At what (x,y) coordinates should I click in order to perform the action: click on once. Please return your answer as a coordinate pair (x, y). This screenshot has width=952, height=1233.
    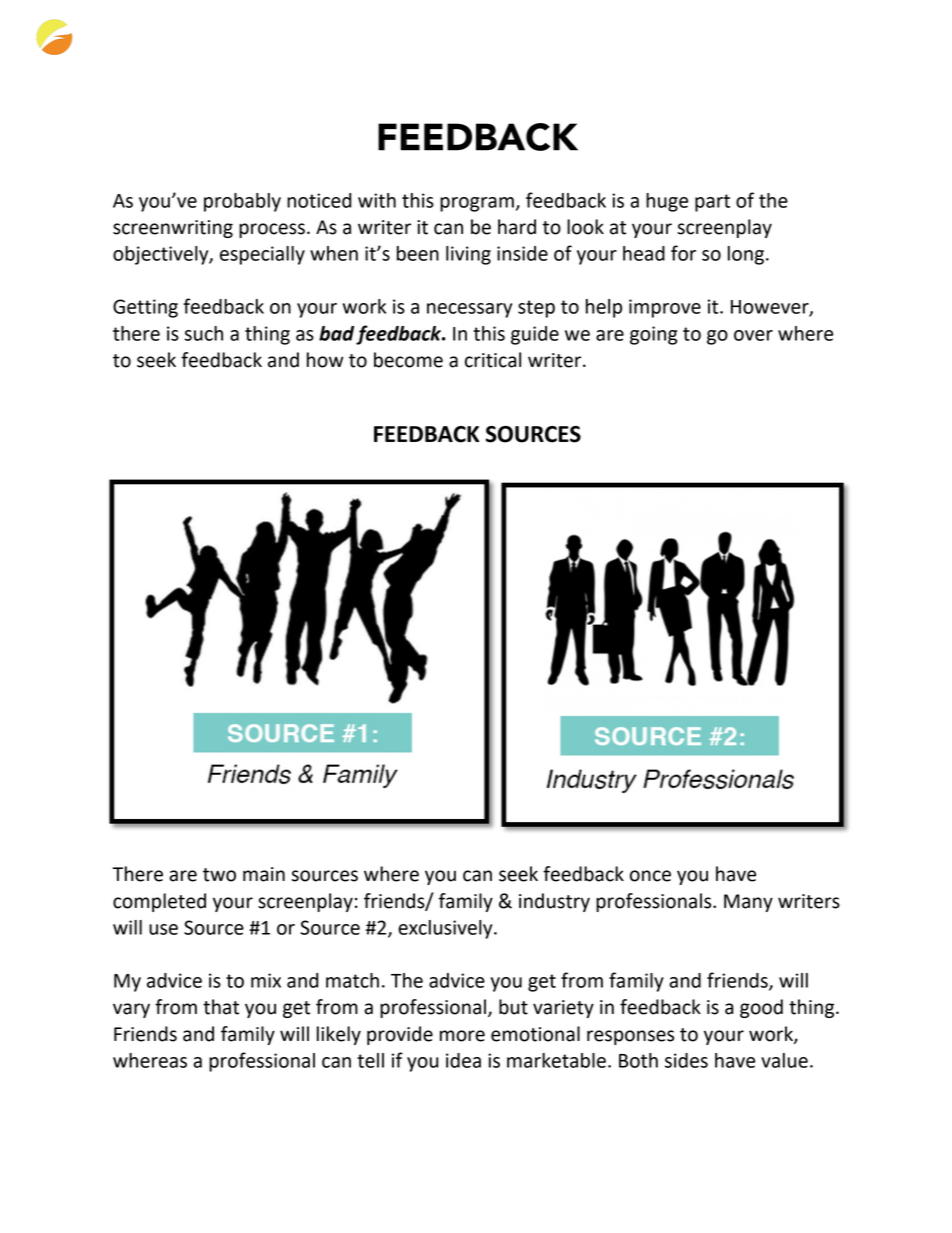
    Looking at the image, I should click on (650, 876).
